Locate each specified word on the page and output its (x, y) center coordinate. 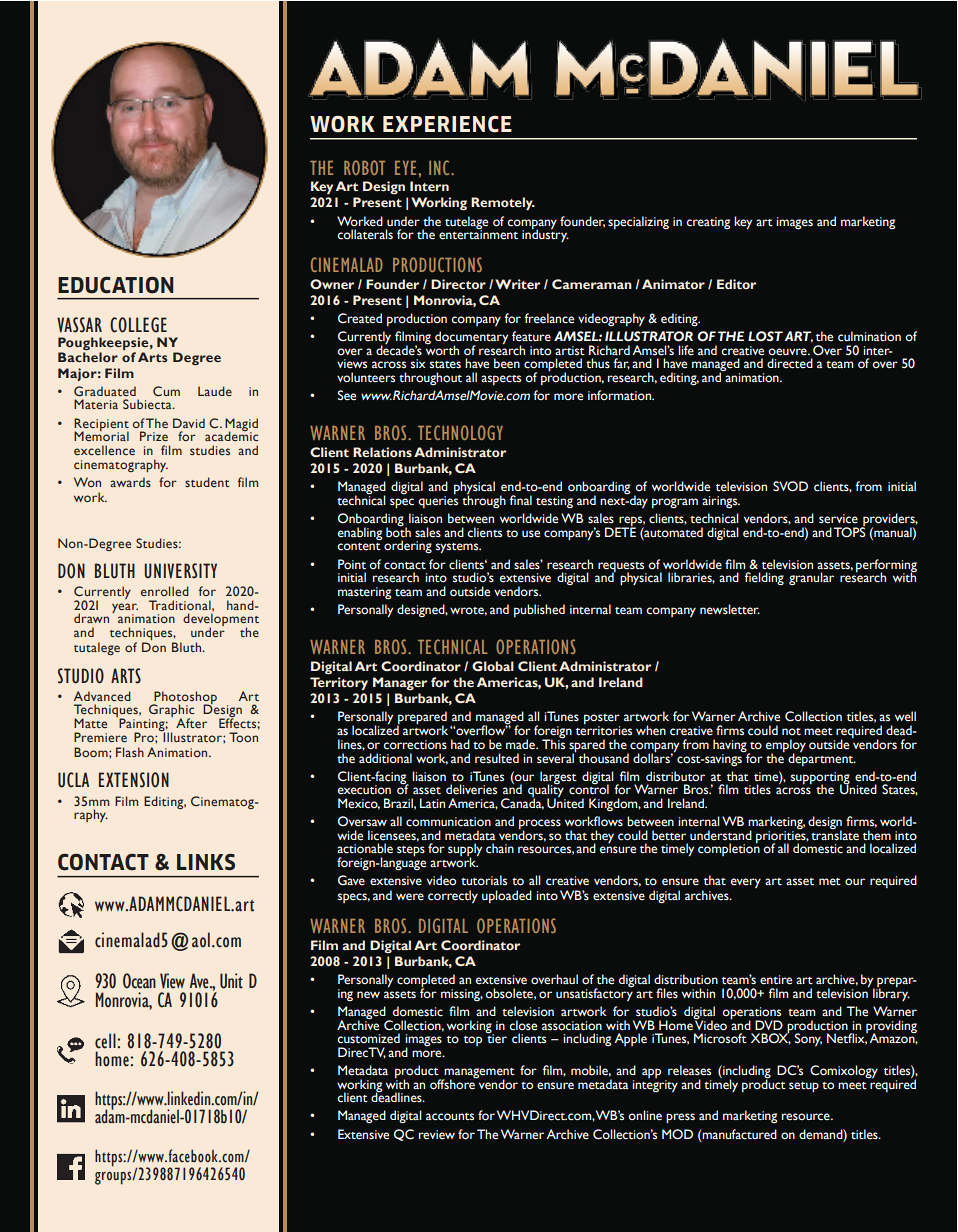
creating (708, 223)
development (221, 621)
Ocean (139, 981)
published (539, 610)
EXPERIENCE (447, 124)
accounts (450, 1117)
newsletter (730, 609)
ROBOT (364, 167)
